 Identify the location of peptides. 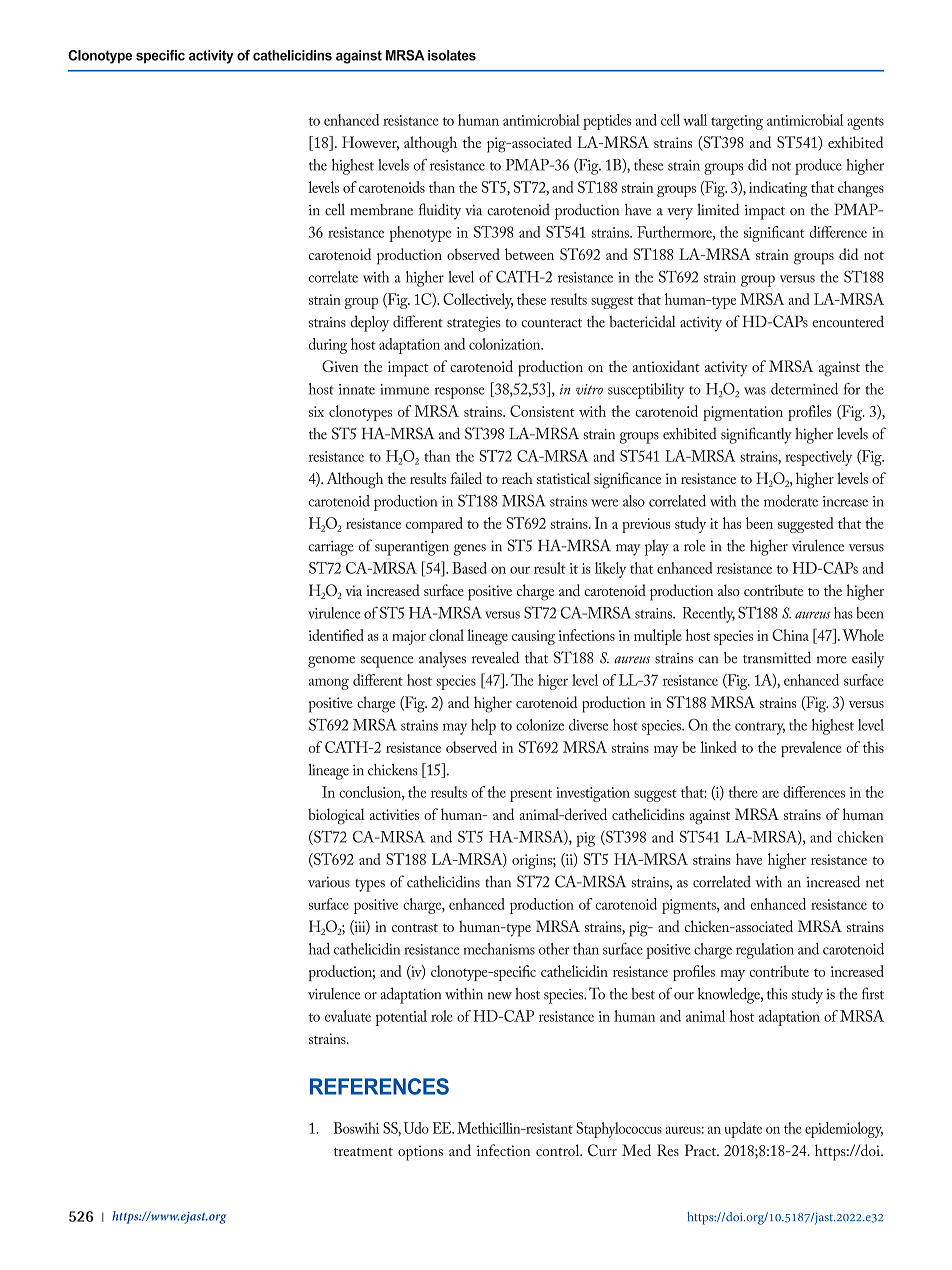
(607, 122).
